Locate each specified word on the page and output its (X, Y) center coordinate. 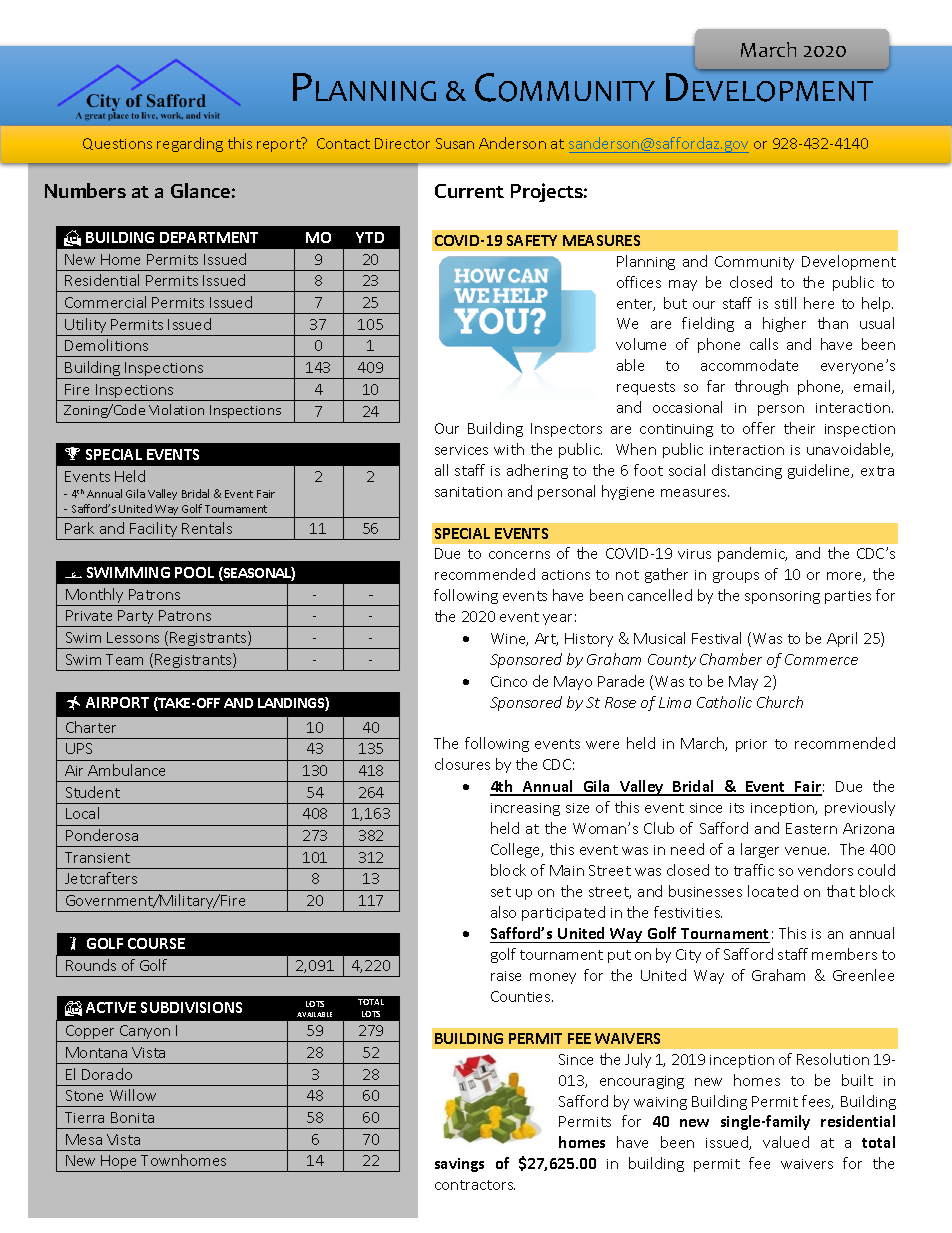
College (517, 850)
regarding (190, 144)
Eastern (811, 828)
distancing (747, 471)
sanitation (468, 492)
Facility (154, 531)
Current (469, 191)
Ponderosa (102, 835)
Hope (120, 1163)
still (785, 303)
